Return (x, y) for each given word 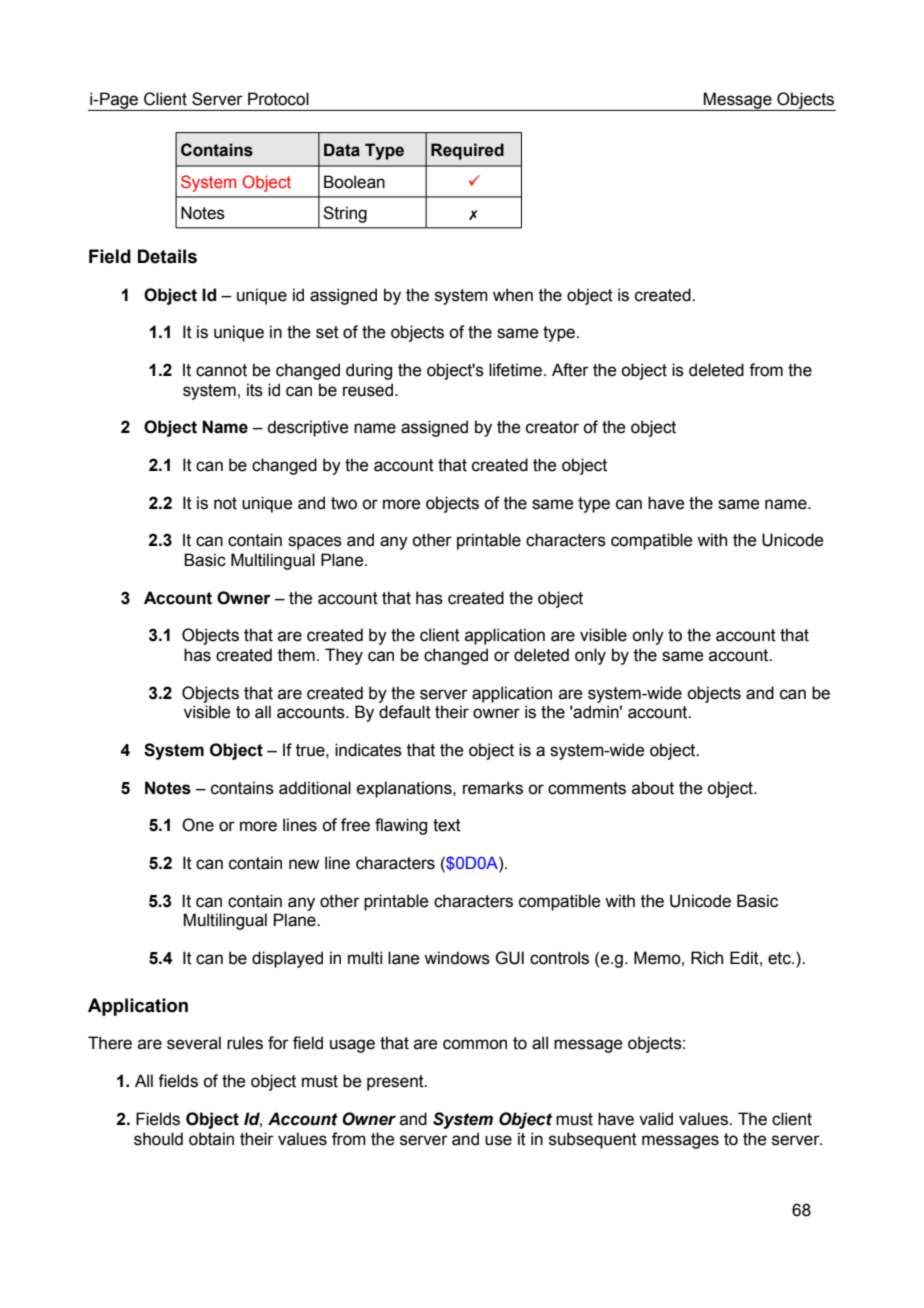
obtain (211, 1139)
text (447, 825)
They (344, 656)
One (198, 825)
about (653, 788)
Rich (707, 958)
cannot (221, 370)
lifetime (515, 370)
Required (467, 151)
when (513, 295)
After (570, 370)
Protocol (278, 99)
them (296, 655)
